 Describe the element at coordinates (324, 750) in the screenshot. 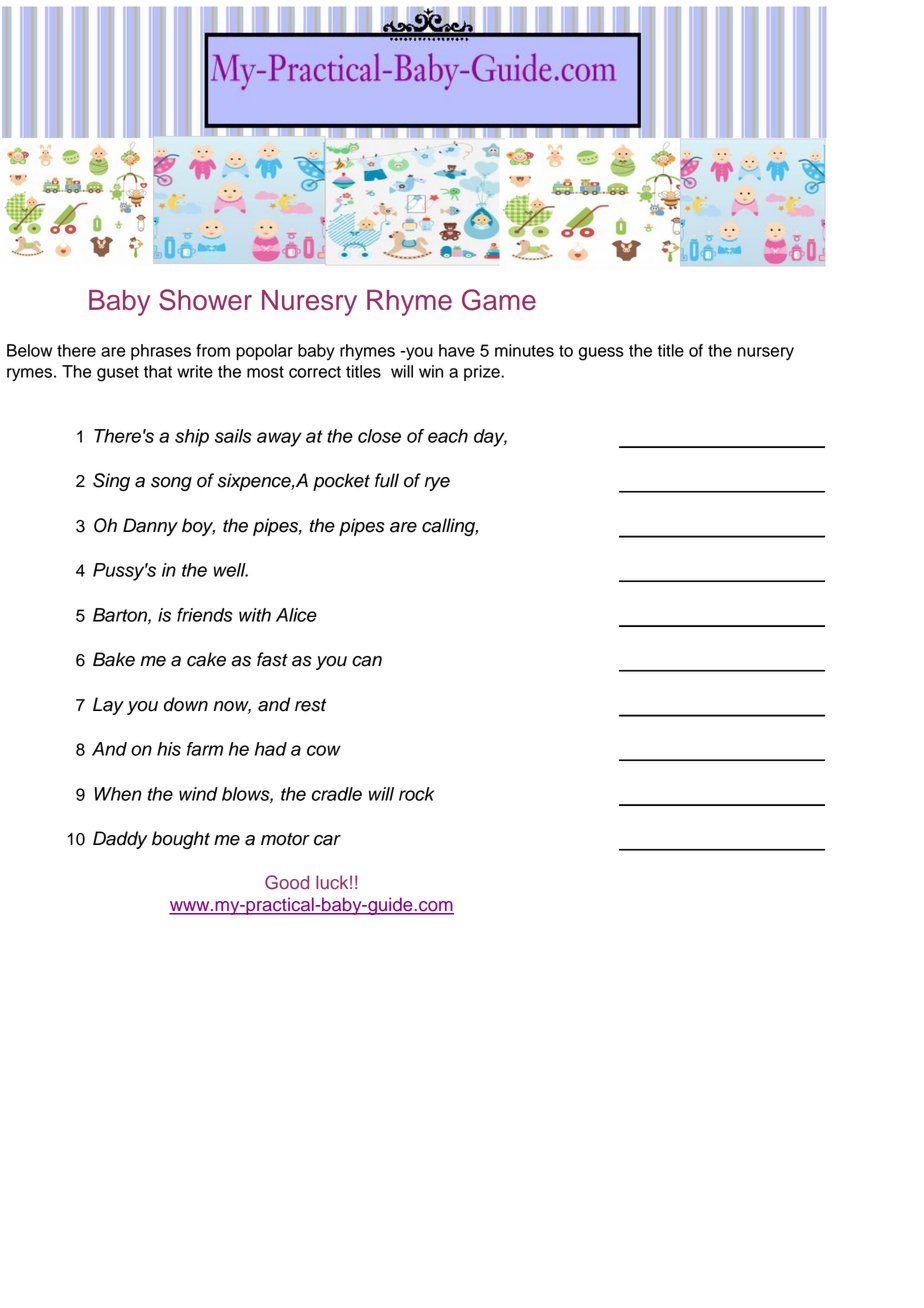

I see `cow` at that location.
